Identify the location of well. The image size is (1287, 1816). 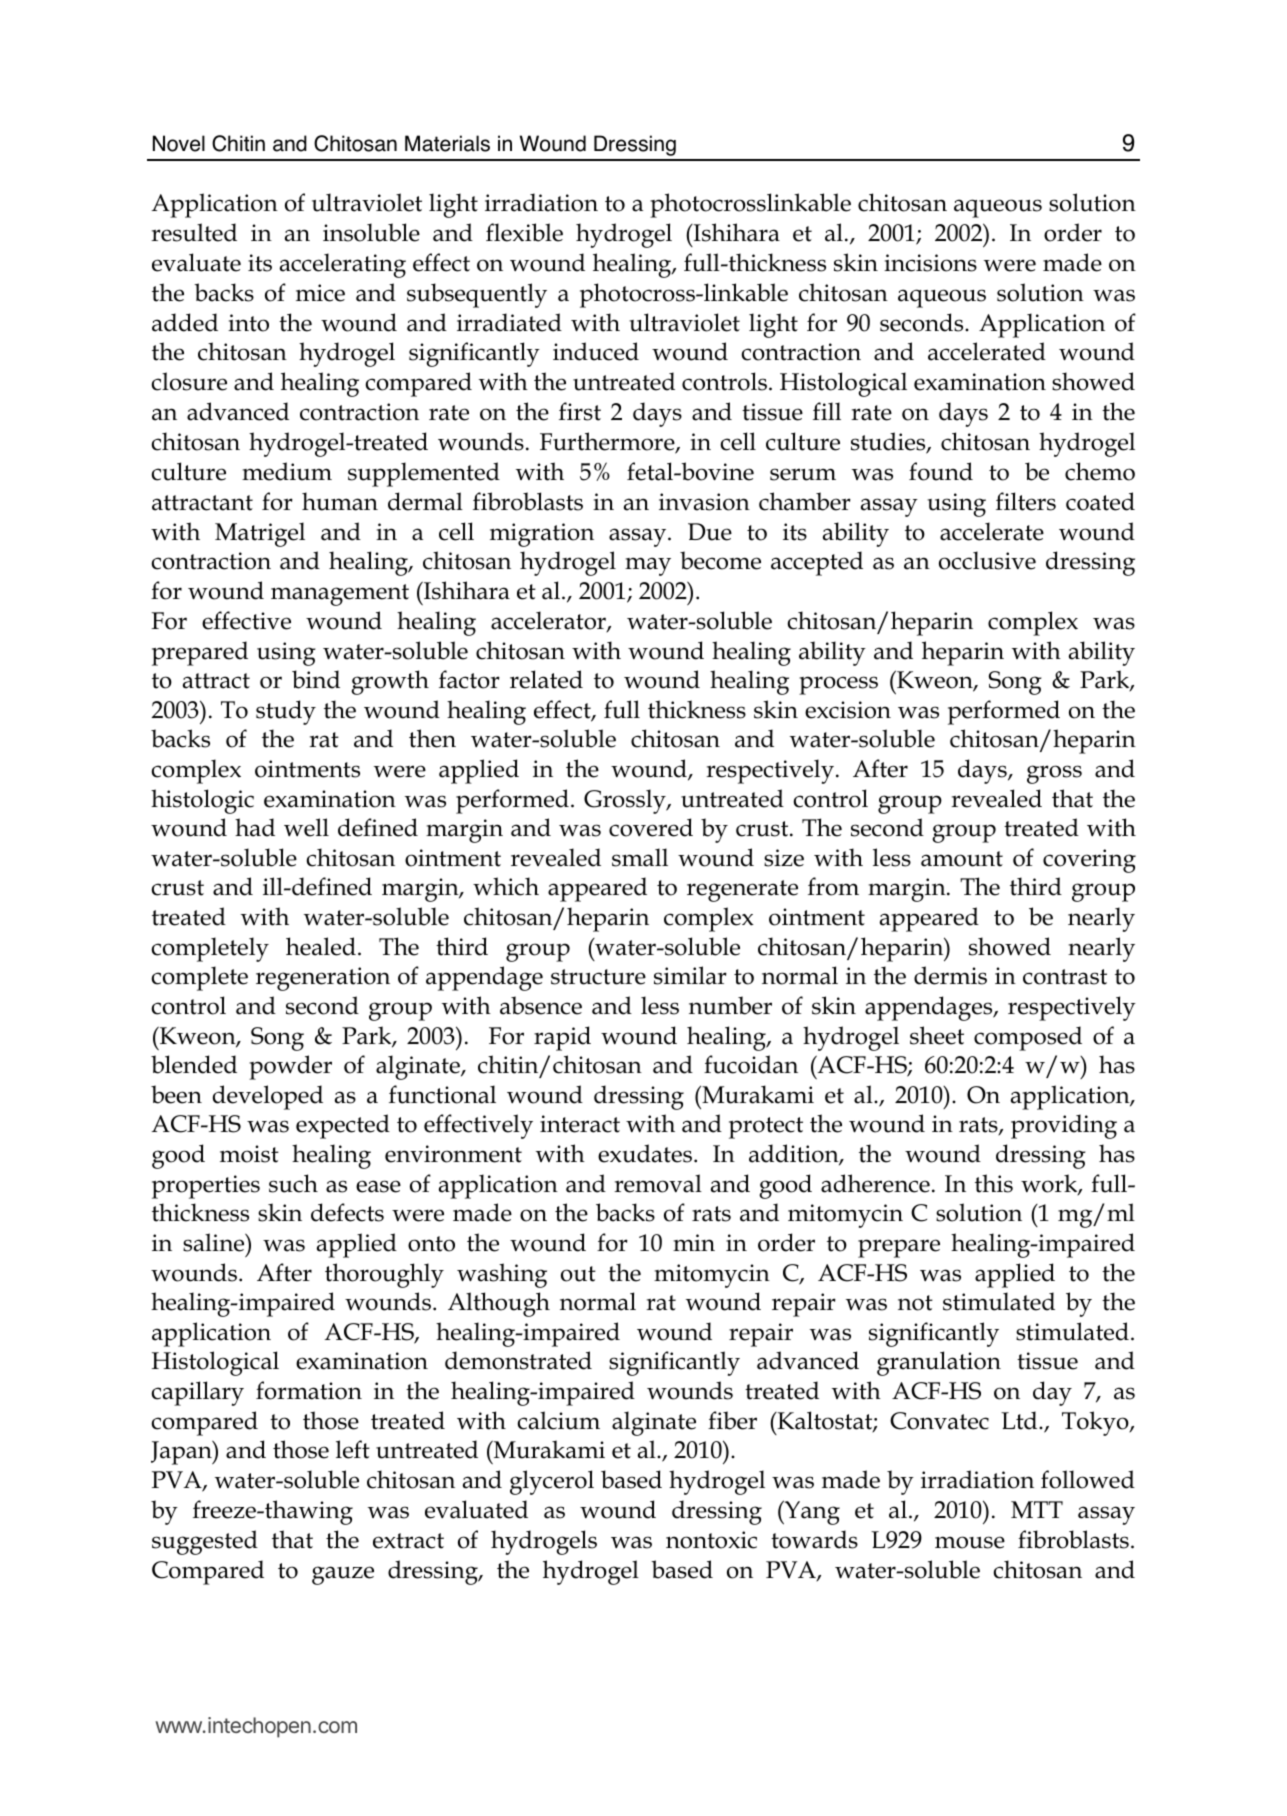
(306, 827).
